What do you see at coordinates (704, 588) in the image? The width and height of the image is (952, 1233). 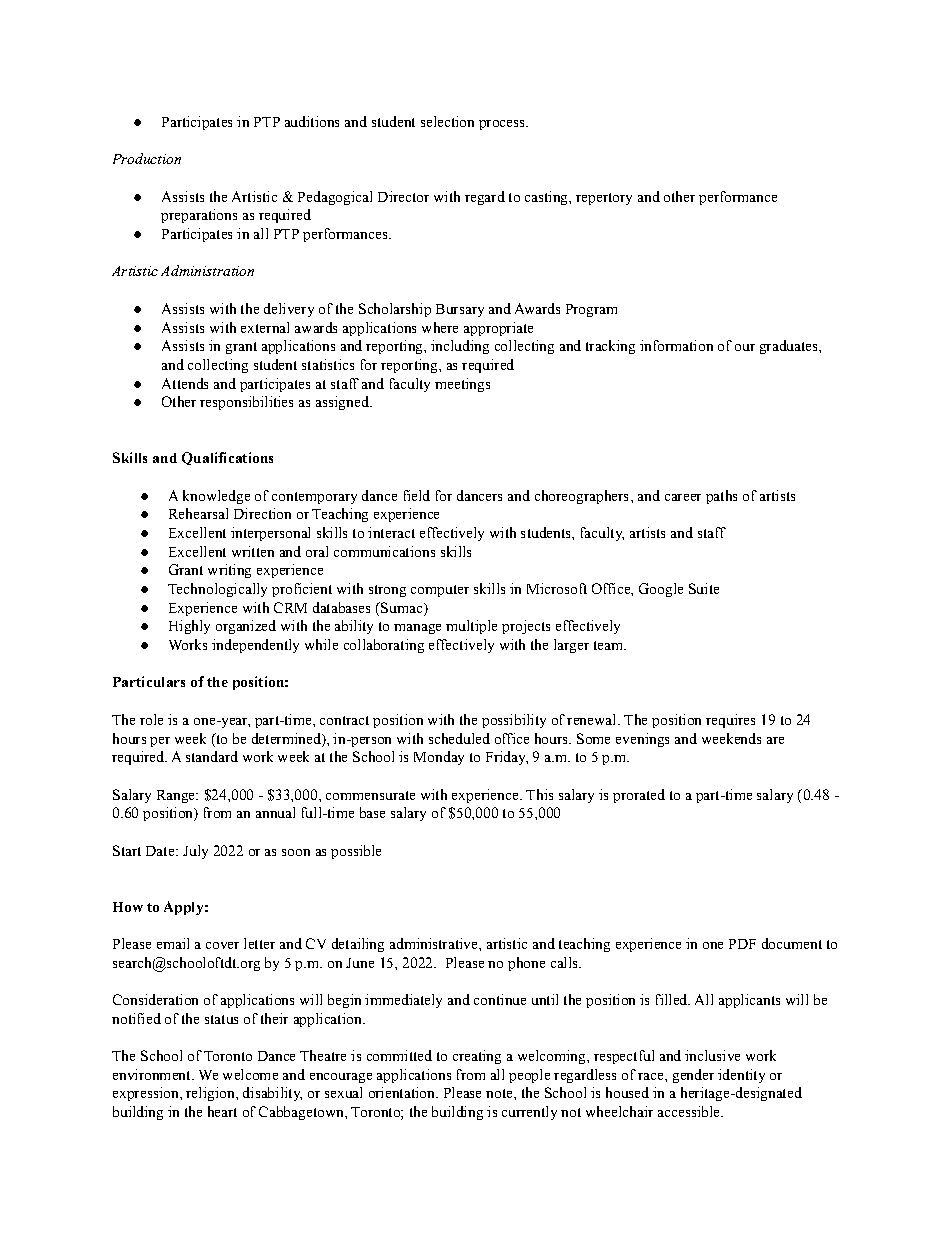 I see `Suite` at bounding box center [704, 588].
